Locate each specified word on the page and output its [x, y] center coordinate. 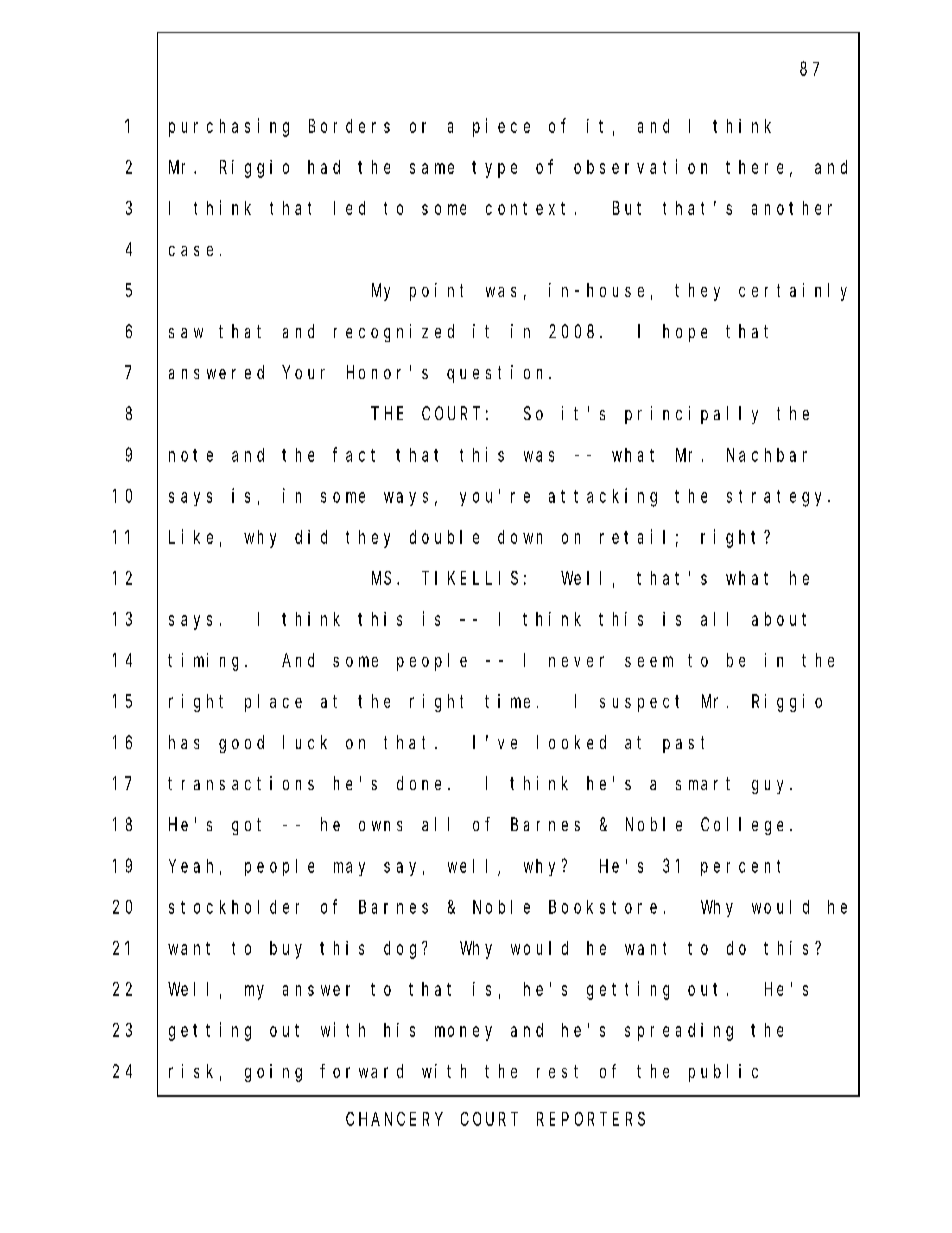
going [273, 1073]
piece [501, 127]
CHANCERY [394, 1119]
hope [685, 333]
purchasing [229, 127]
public [723, 1073]
